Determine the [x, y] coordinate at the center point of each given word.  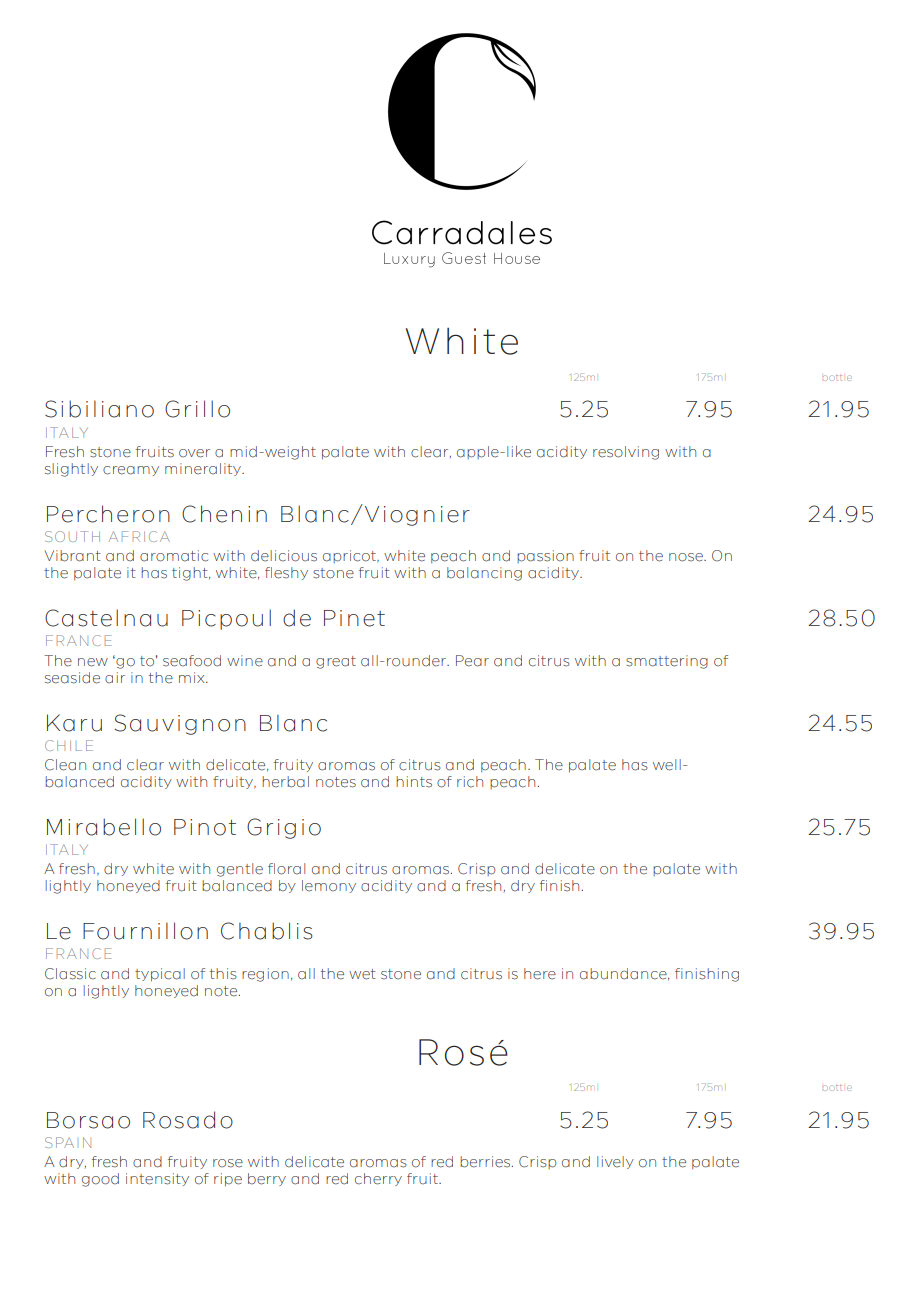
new [93, 662]
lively [615, 1162]
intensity [157, 1179]
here [540, 974]
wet [362, 974]
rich [470, 782]
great [336, 662]
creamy [131, 471]
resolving [626, 453]
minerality [204, 469]
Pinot [205, 827]
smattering [667, 662]
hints [414, 782]
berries [486, 1162]
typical [160, 975]
